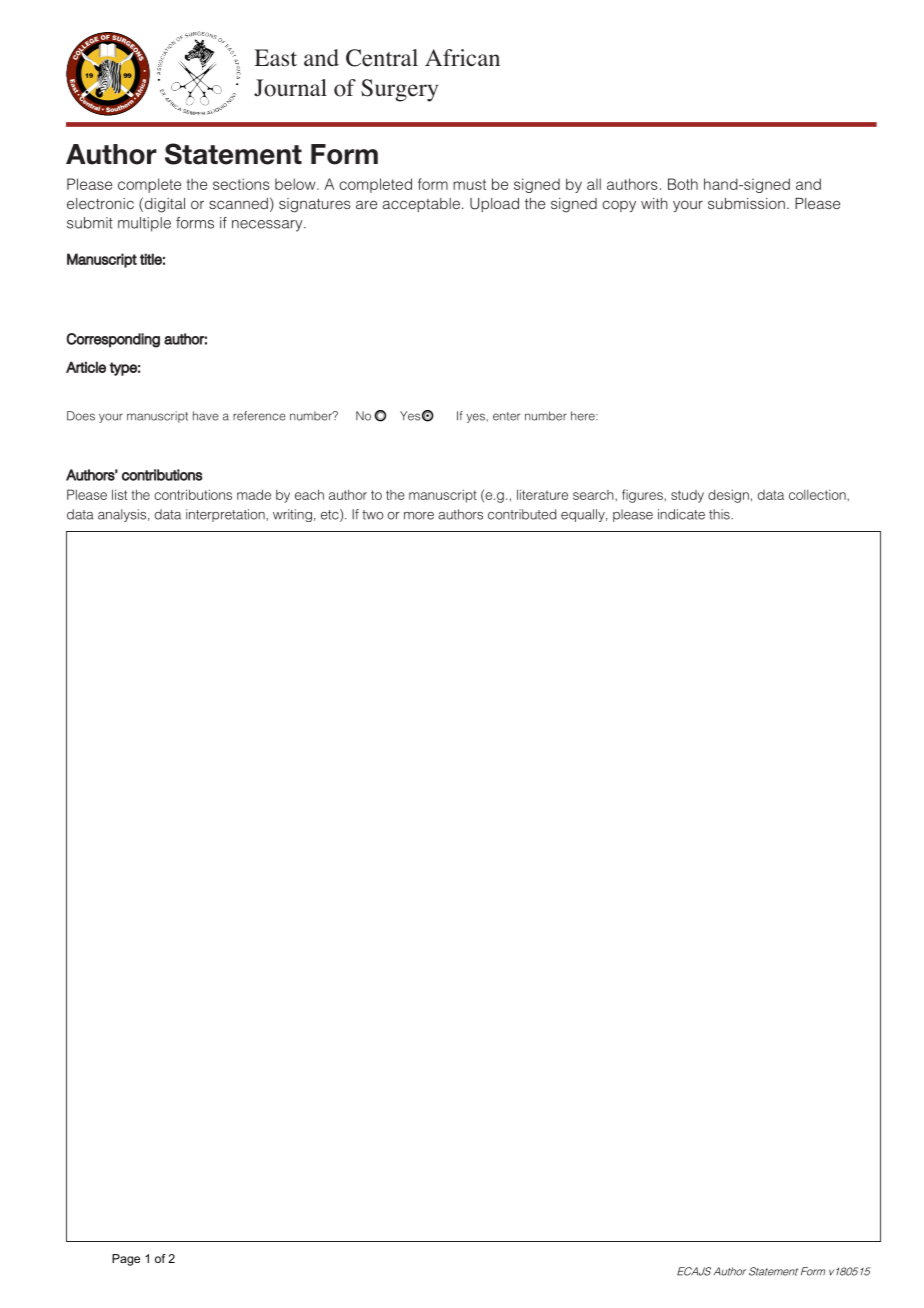 The image size is (924, 1308). What do you see at coordinates (292, 515) in the screenshot?
I see `writing` at bounding box center [292, 515].
